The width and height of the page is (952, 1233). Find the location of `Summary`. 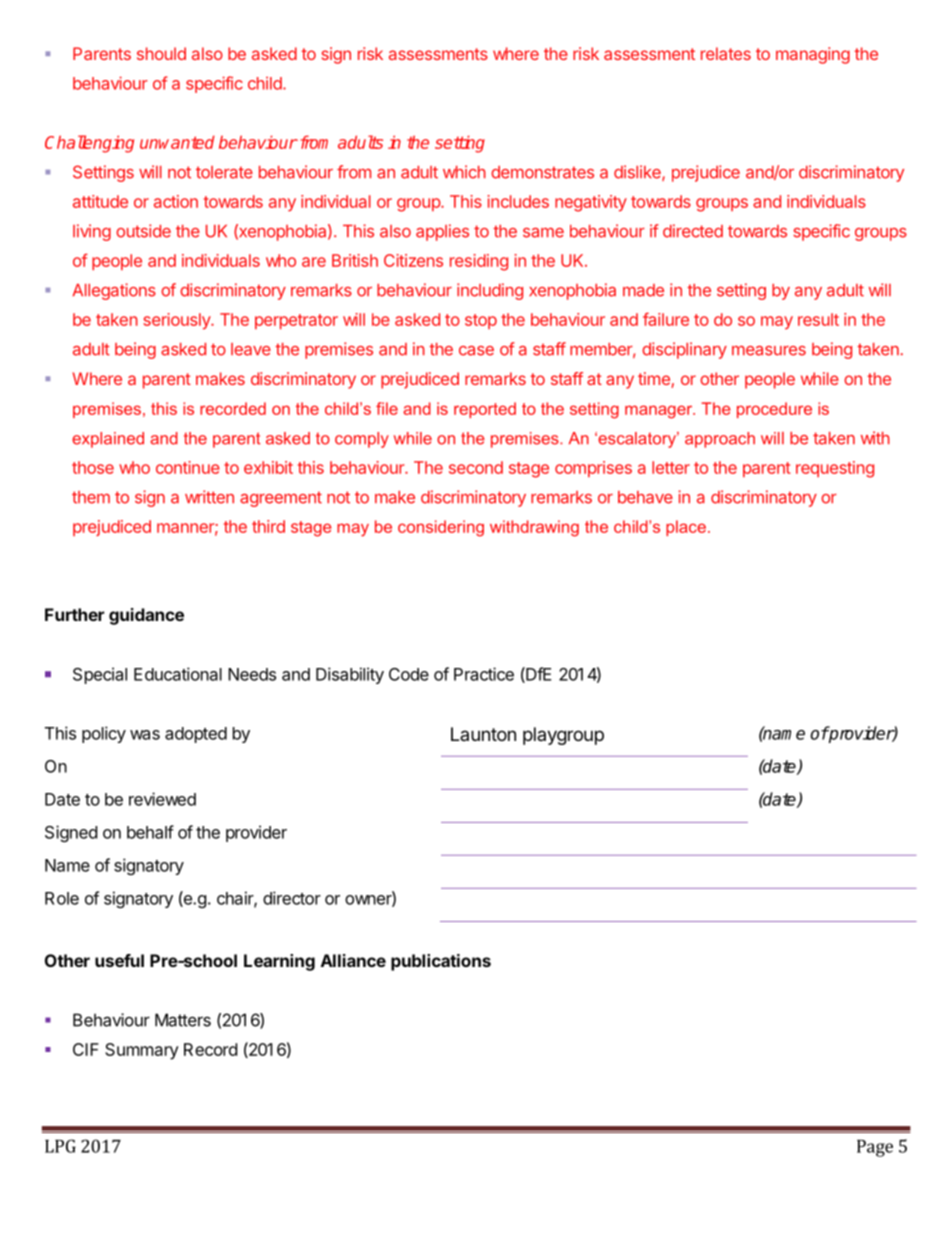

Summary is located at coordinates (142, 1051).
